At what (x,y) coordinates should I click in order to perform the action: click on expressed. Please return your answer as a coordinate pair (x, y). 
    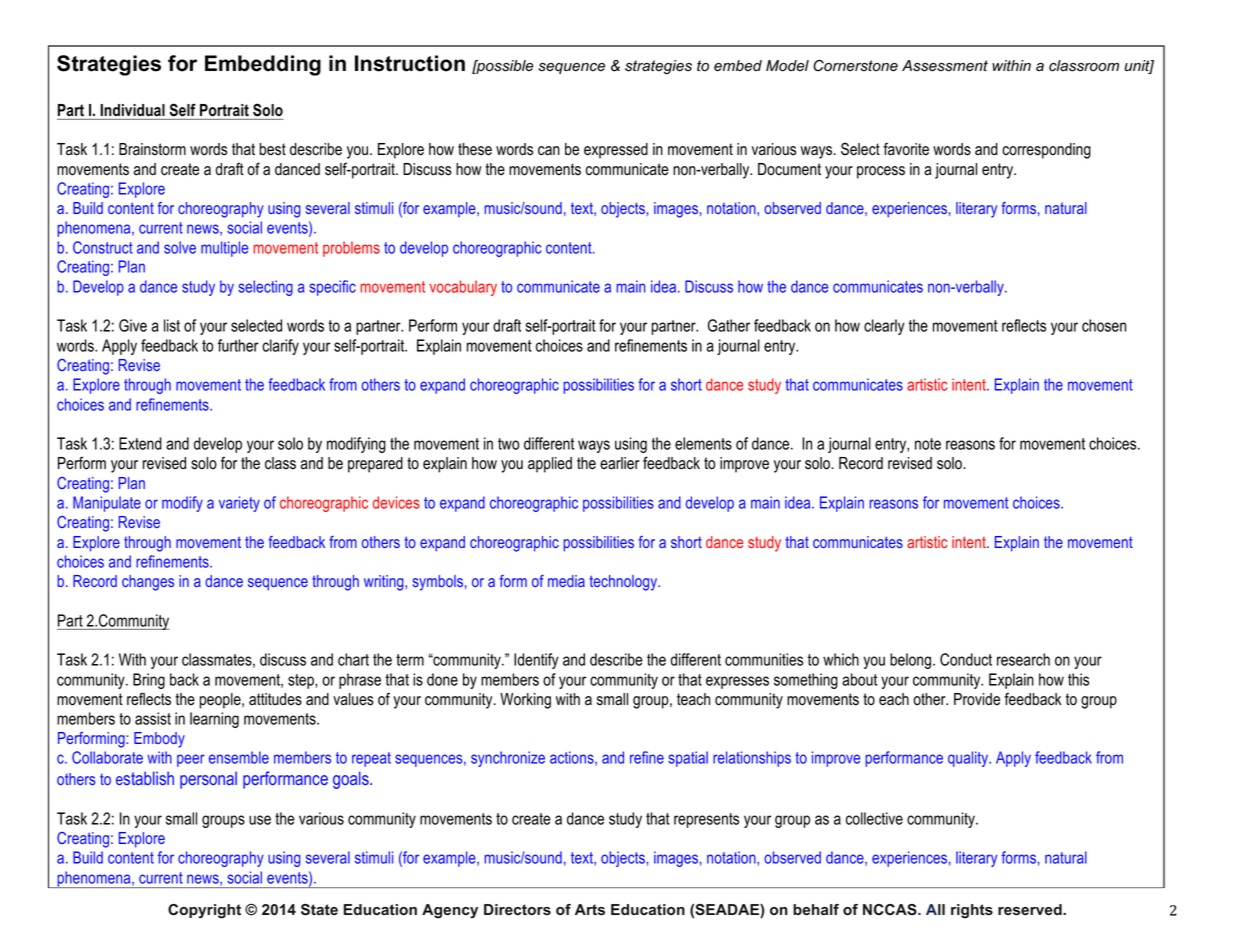
    Looking at the image, I should click on (616, 151).
